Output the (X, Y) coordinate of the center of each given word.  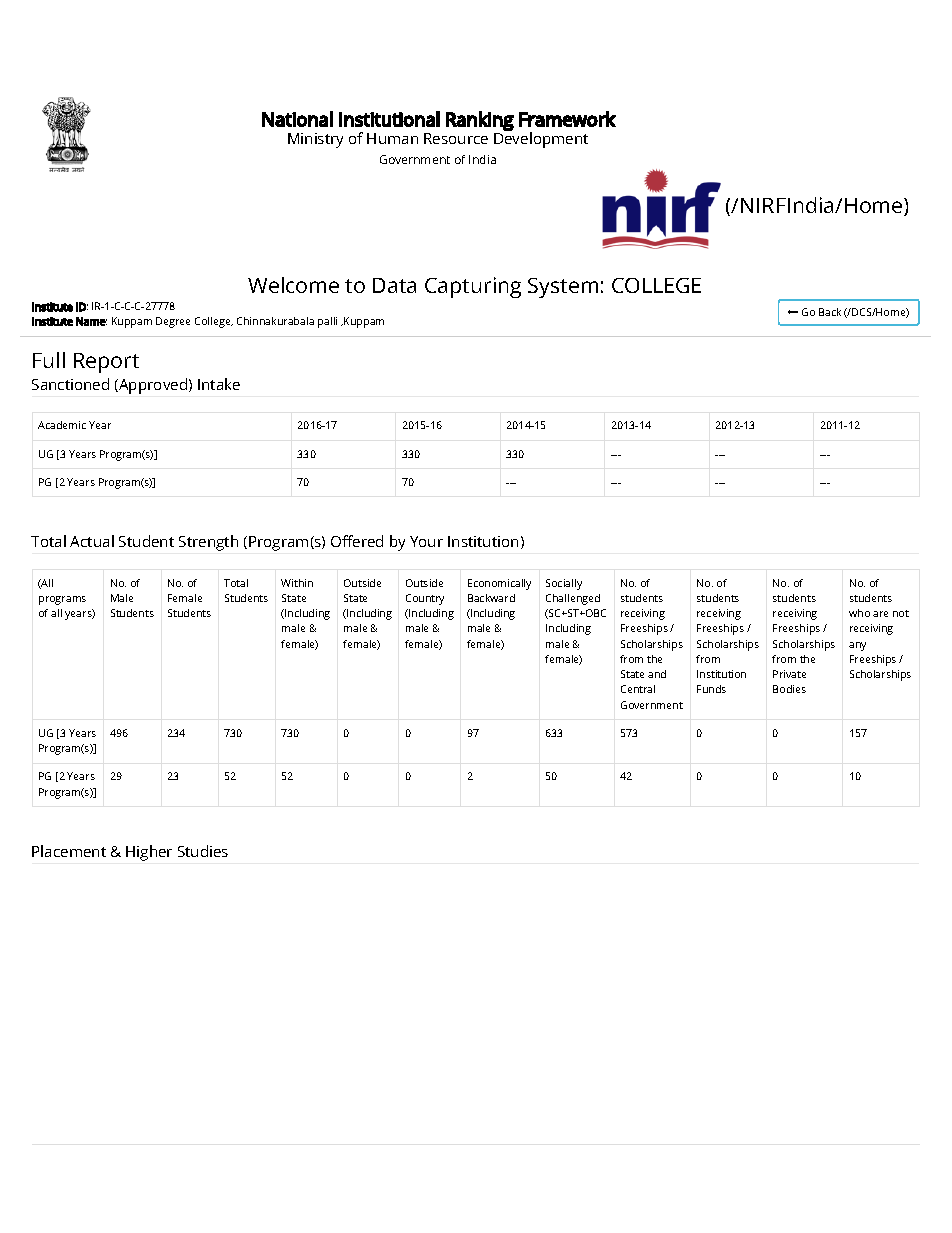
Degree (173, 322)
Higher (149, 853)
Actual (92, 541)
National (297, 119)
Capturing (473, 287)
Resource (456, 138)
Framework (567, 119)
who (859, 613)
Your (426, 541)
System (563, 288)
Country (425, 599)
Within (297, 583)
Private (789, 674)
